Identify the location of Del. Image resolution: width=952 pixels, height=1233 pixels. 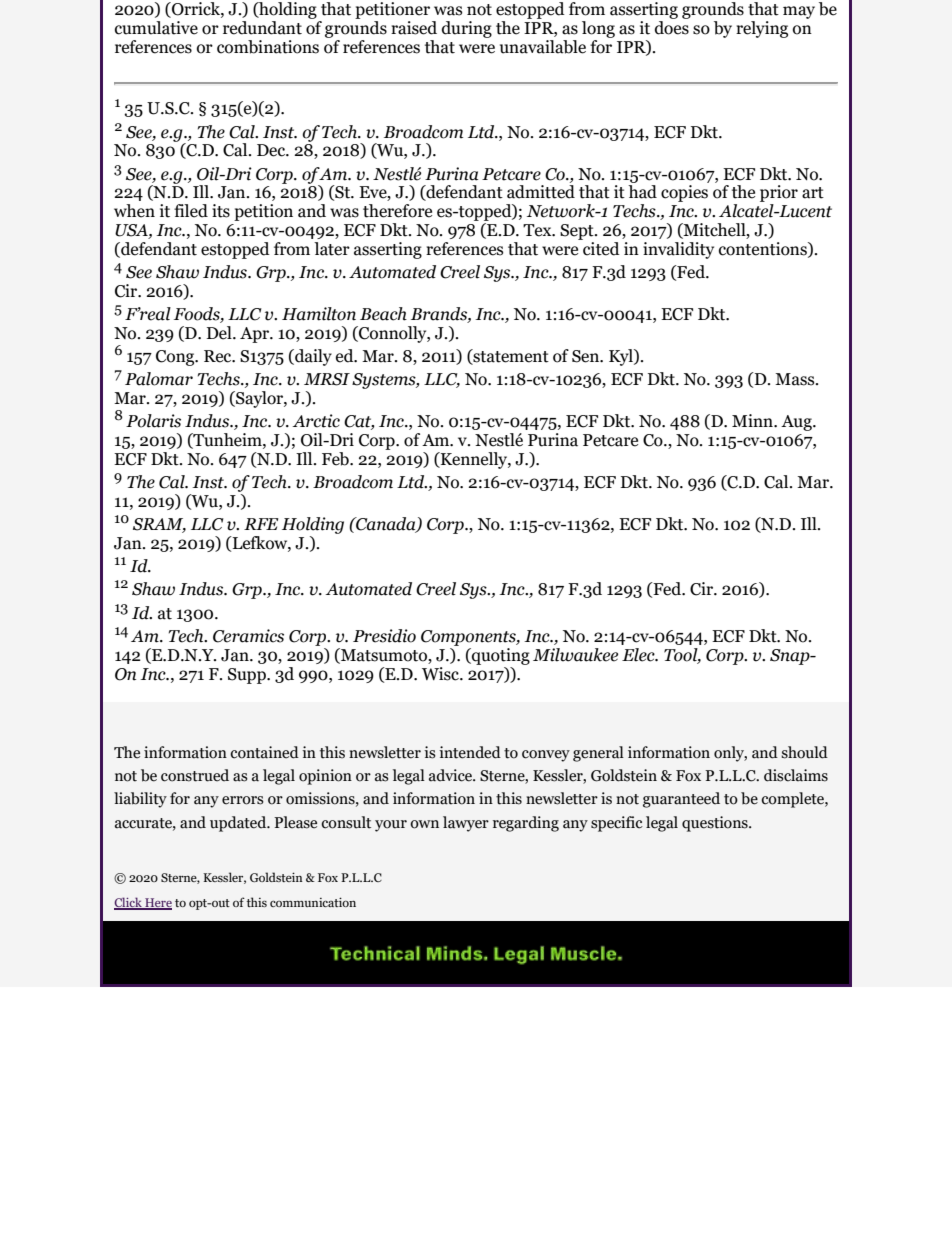
(220, 333).
